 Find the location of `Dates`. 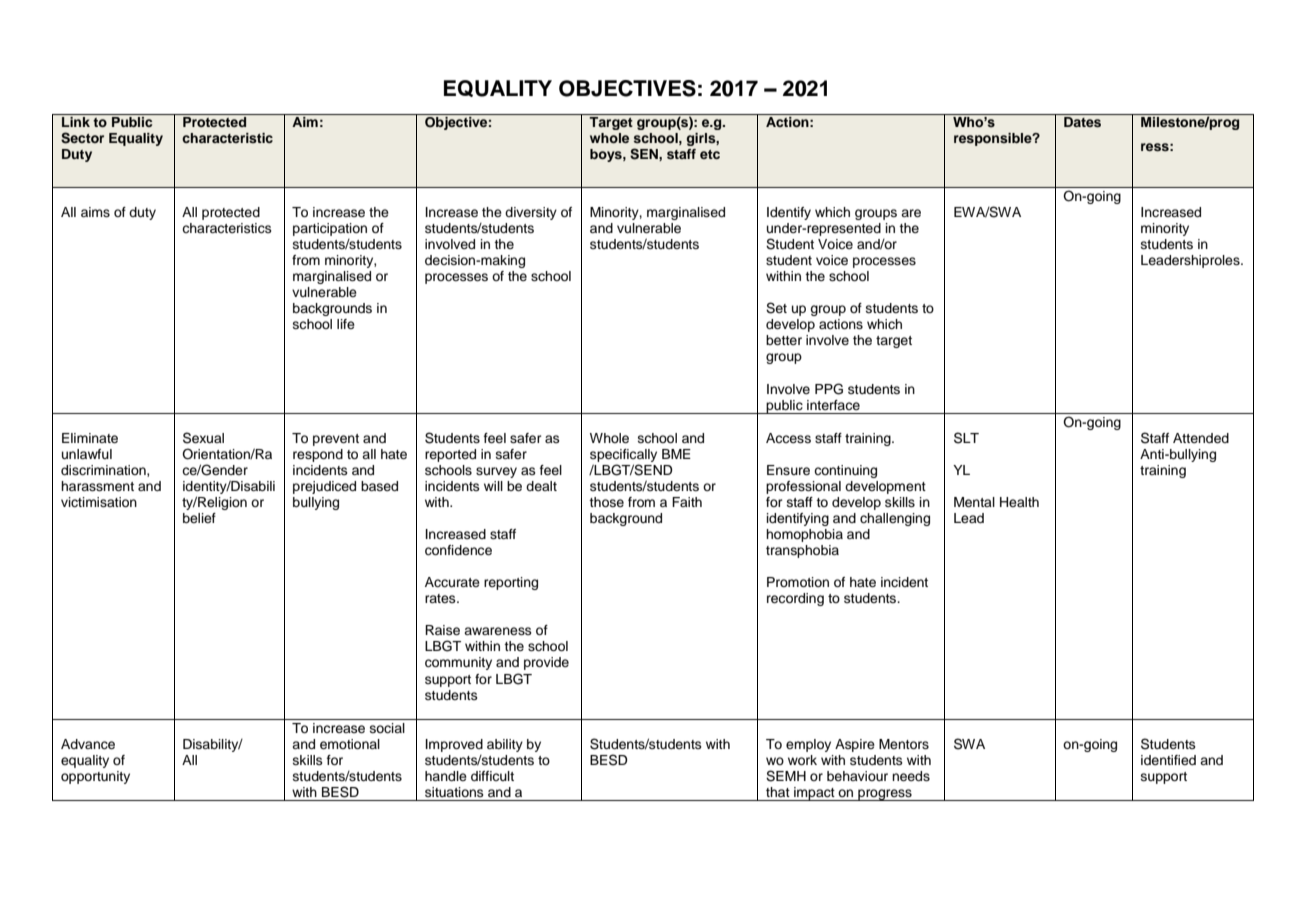

Dates is located at coordinates (1082, 122).
